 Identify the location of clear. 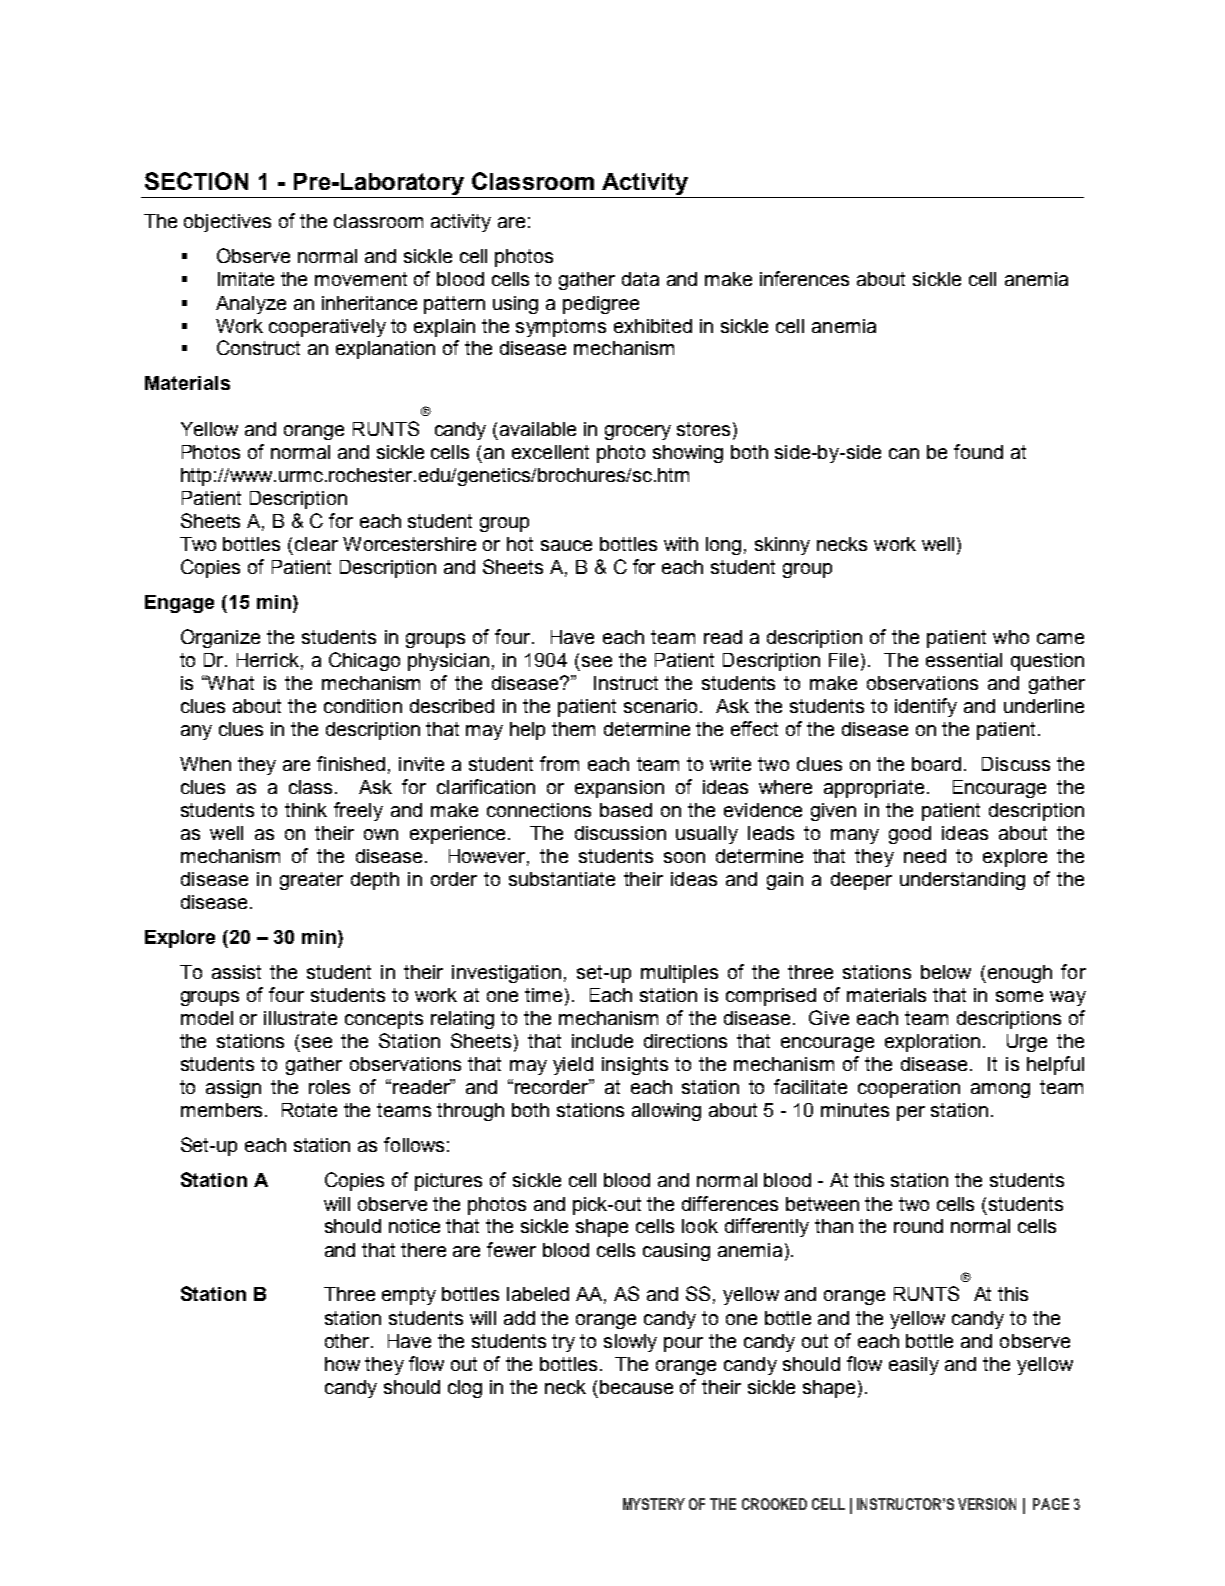
(316, 544).
